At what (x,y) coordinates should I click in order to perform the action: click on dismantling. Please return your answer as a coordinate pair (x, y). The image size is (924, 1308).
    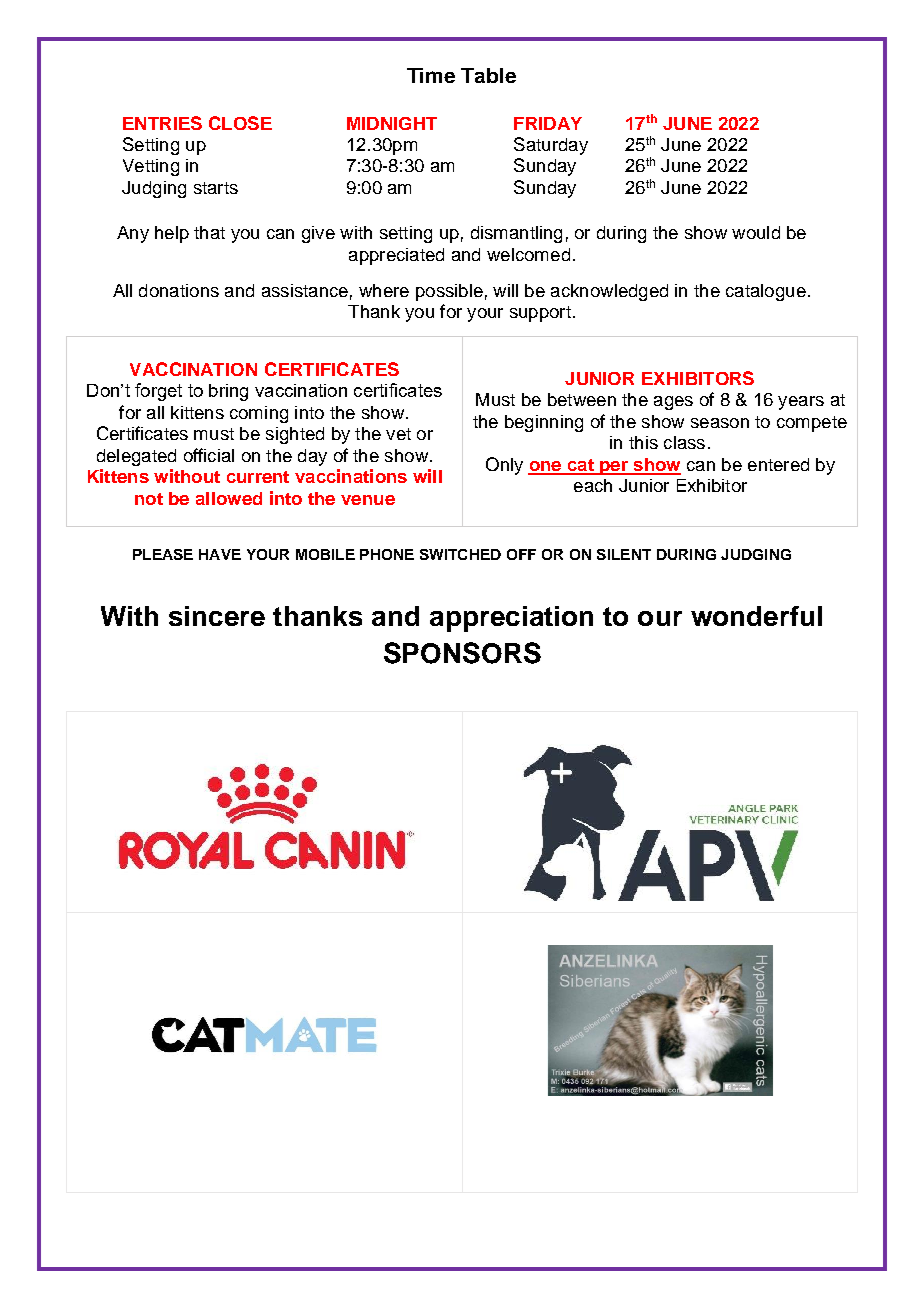
    Looking at the image, I should click on (516, 234).
